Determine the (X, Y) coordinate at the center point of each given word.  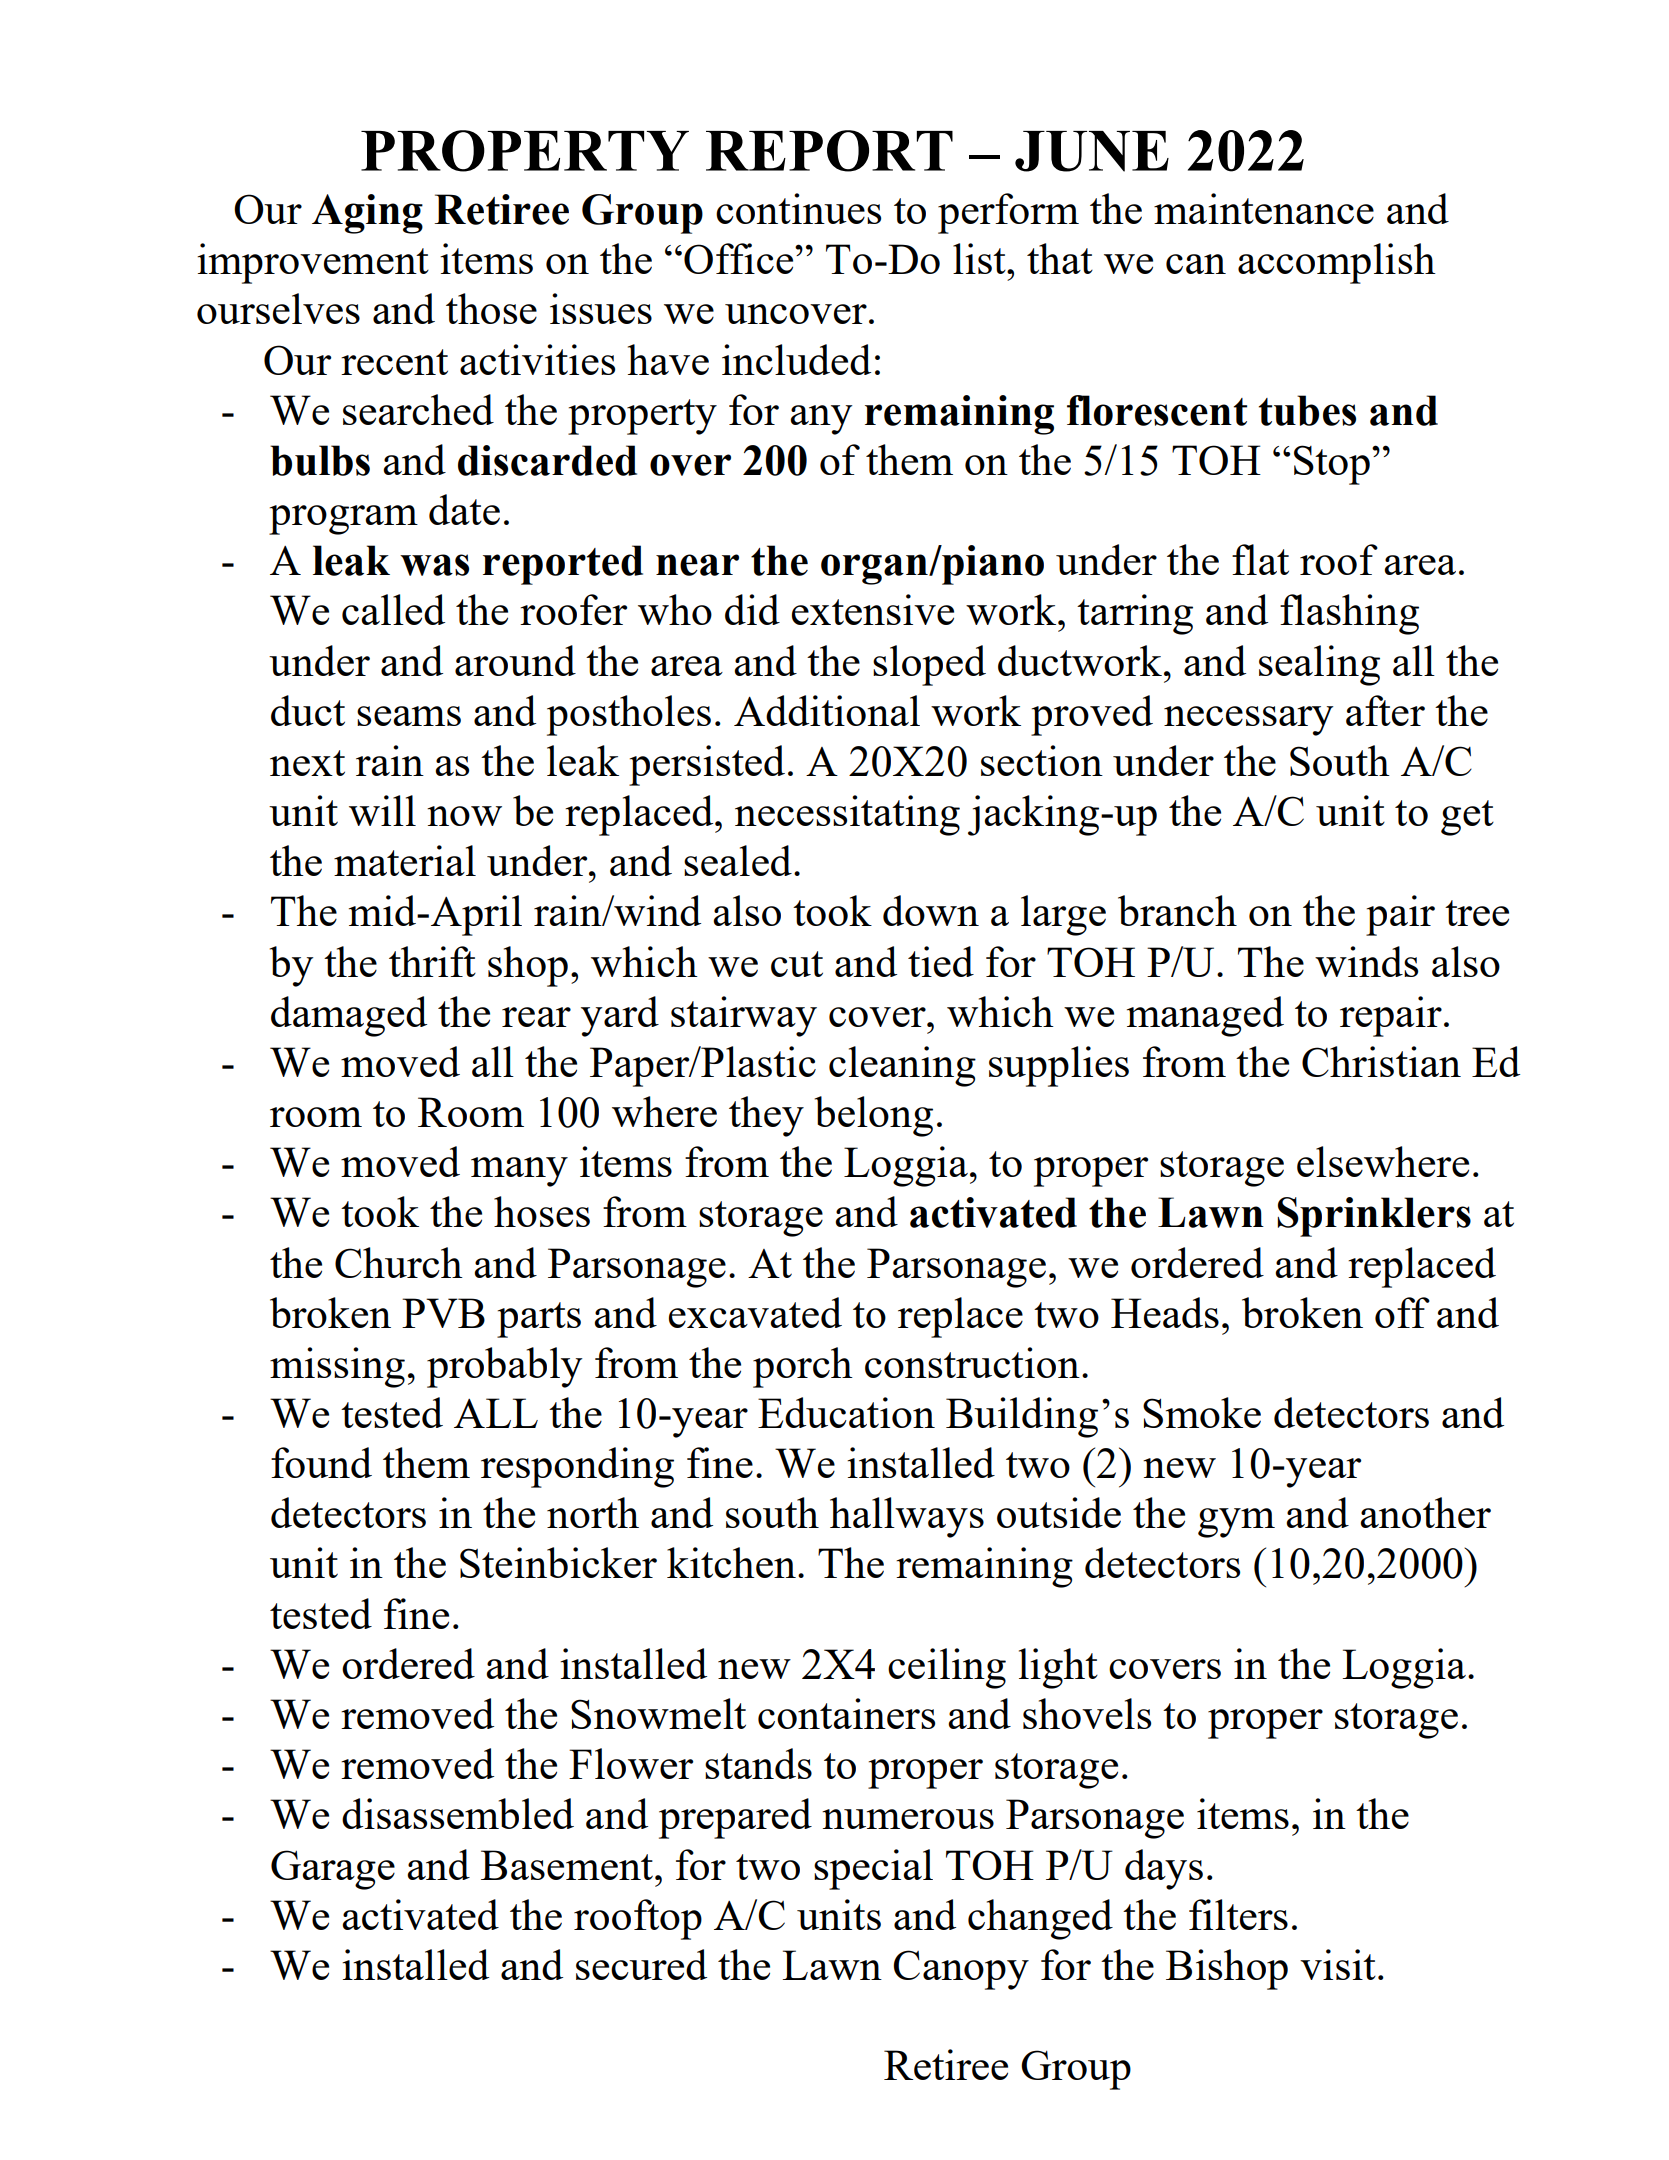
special (873, 1869)
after (1385, 710)
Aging (367, 214)
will (382, 810)
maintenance (1264, 208)
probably (504, 1367)
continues (798, 208)
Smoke (1202, 1412)
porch (803, 1367)
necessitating (847, 815)
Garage (333, 1870)
